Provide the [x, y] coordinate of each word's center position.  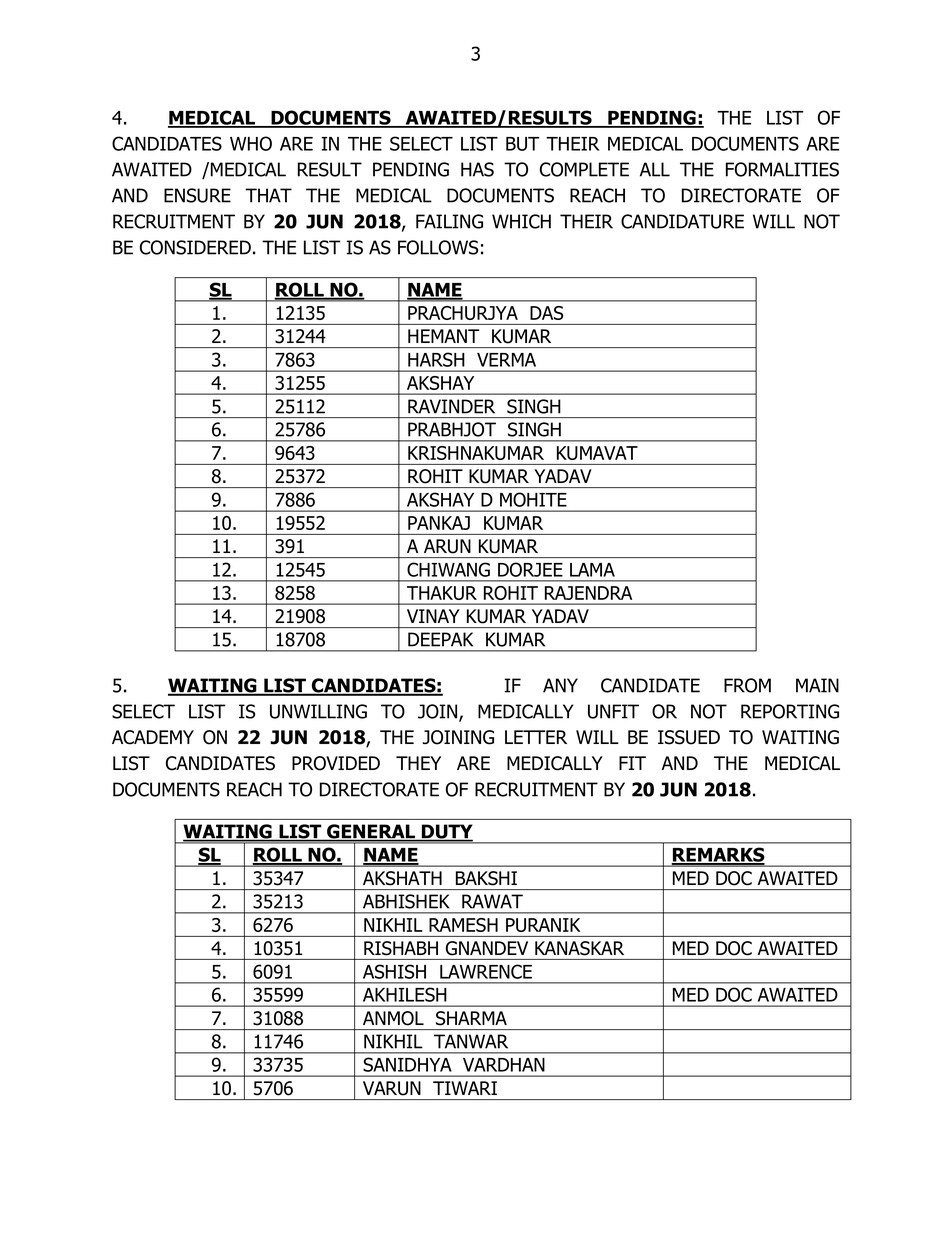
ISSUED [689, 737]
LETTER [536, 737]
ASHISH [394, 971]
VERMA [506, 360]
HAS [477, 169]
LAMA [592, 570]
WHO [251, 143]
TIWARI [465, 1088]
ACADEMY [153, 737]
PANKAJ [439, 523]
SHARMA [471, 1018]
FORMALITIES [782, 169]
